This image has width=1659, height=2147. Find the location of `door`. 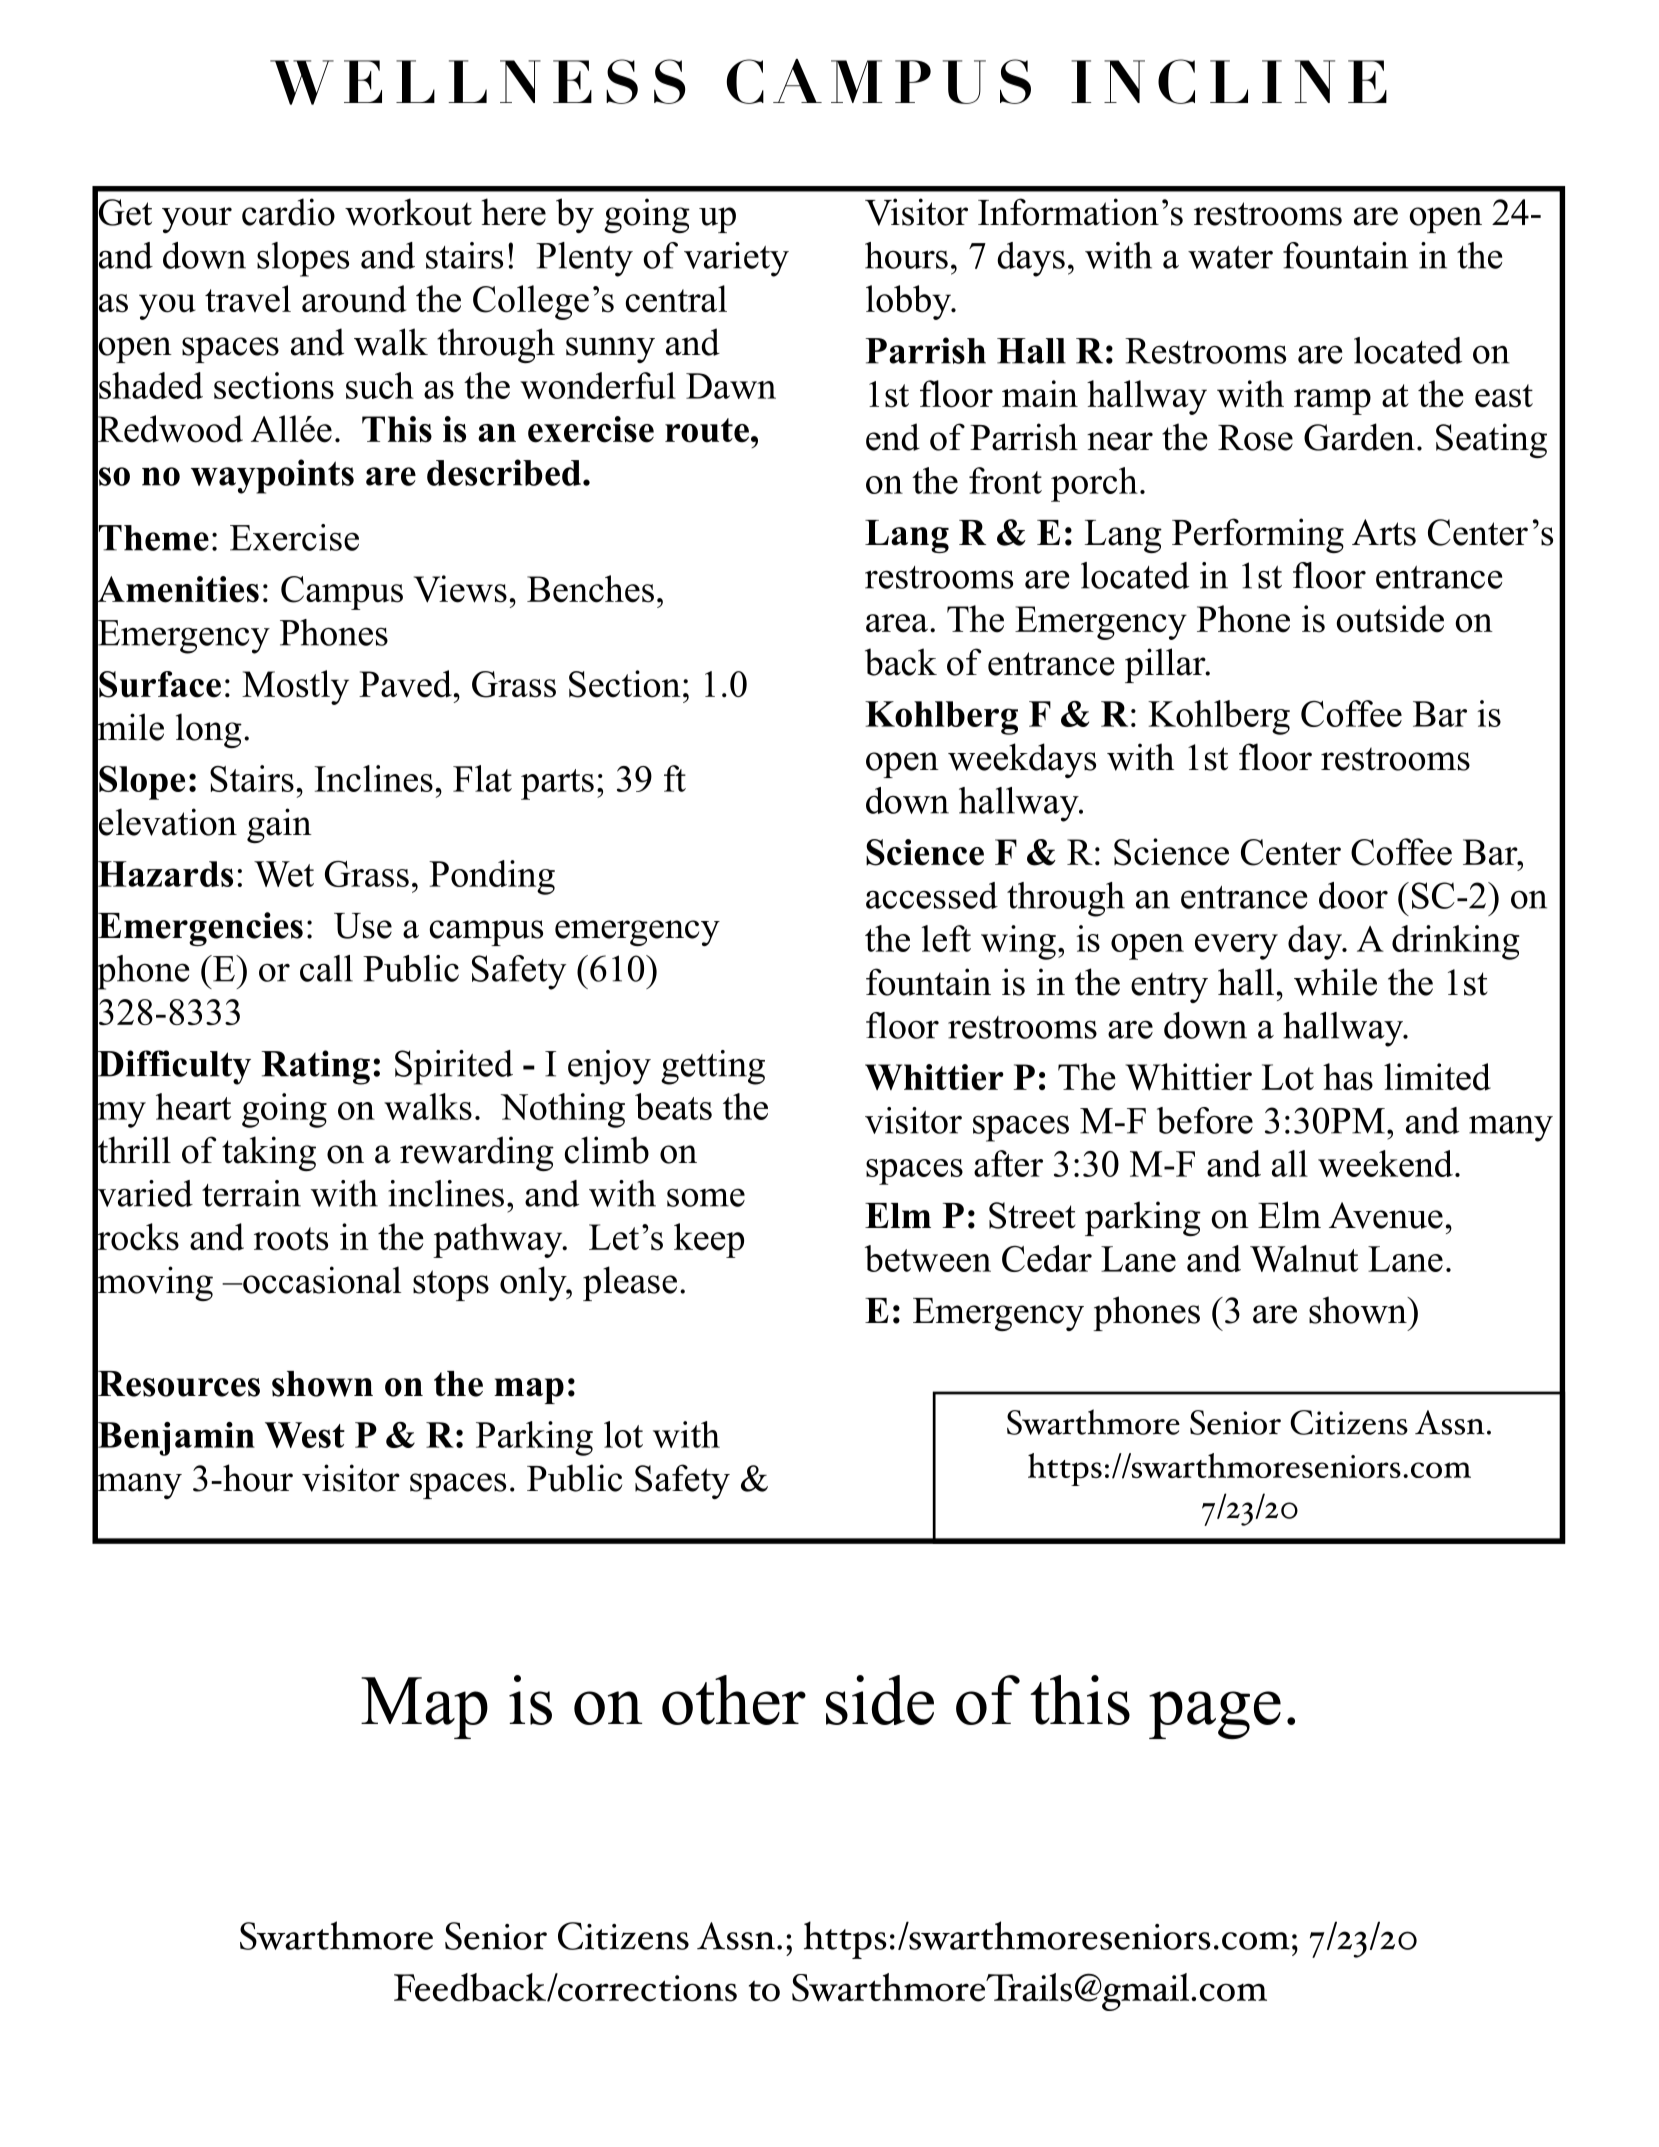

door is located at coordinates (1353, 895).
